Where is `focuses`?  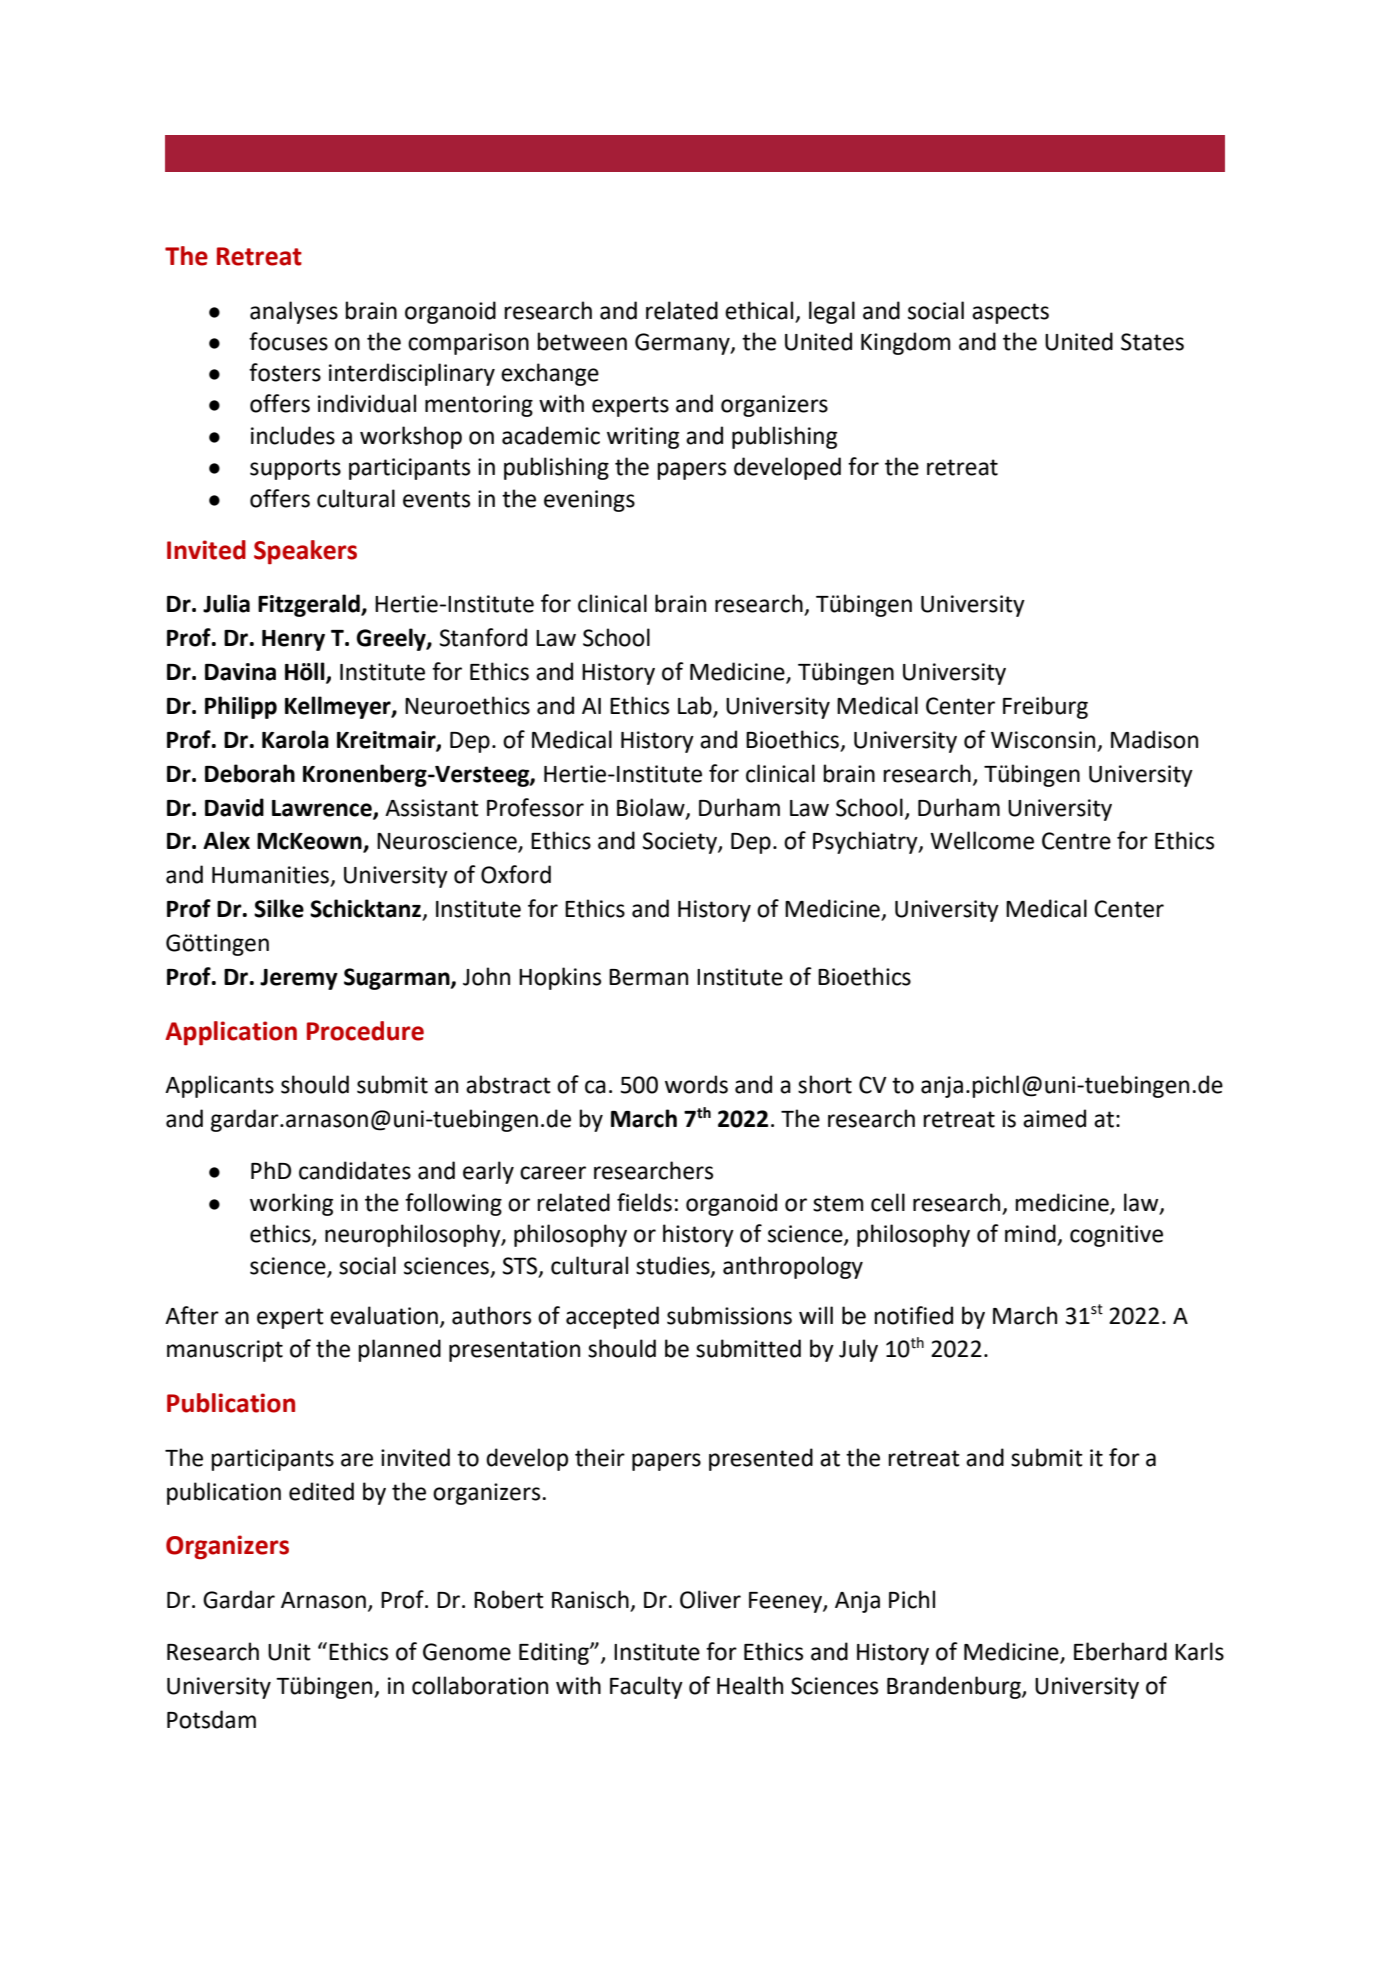
focuses is located at coordinates (288, 341).
